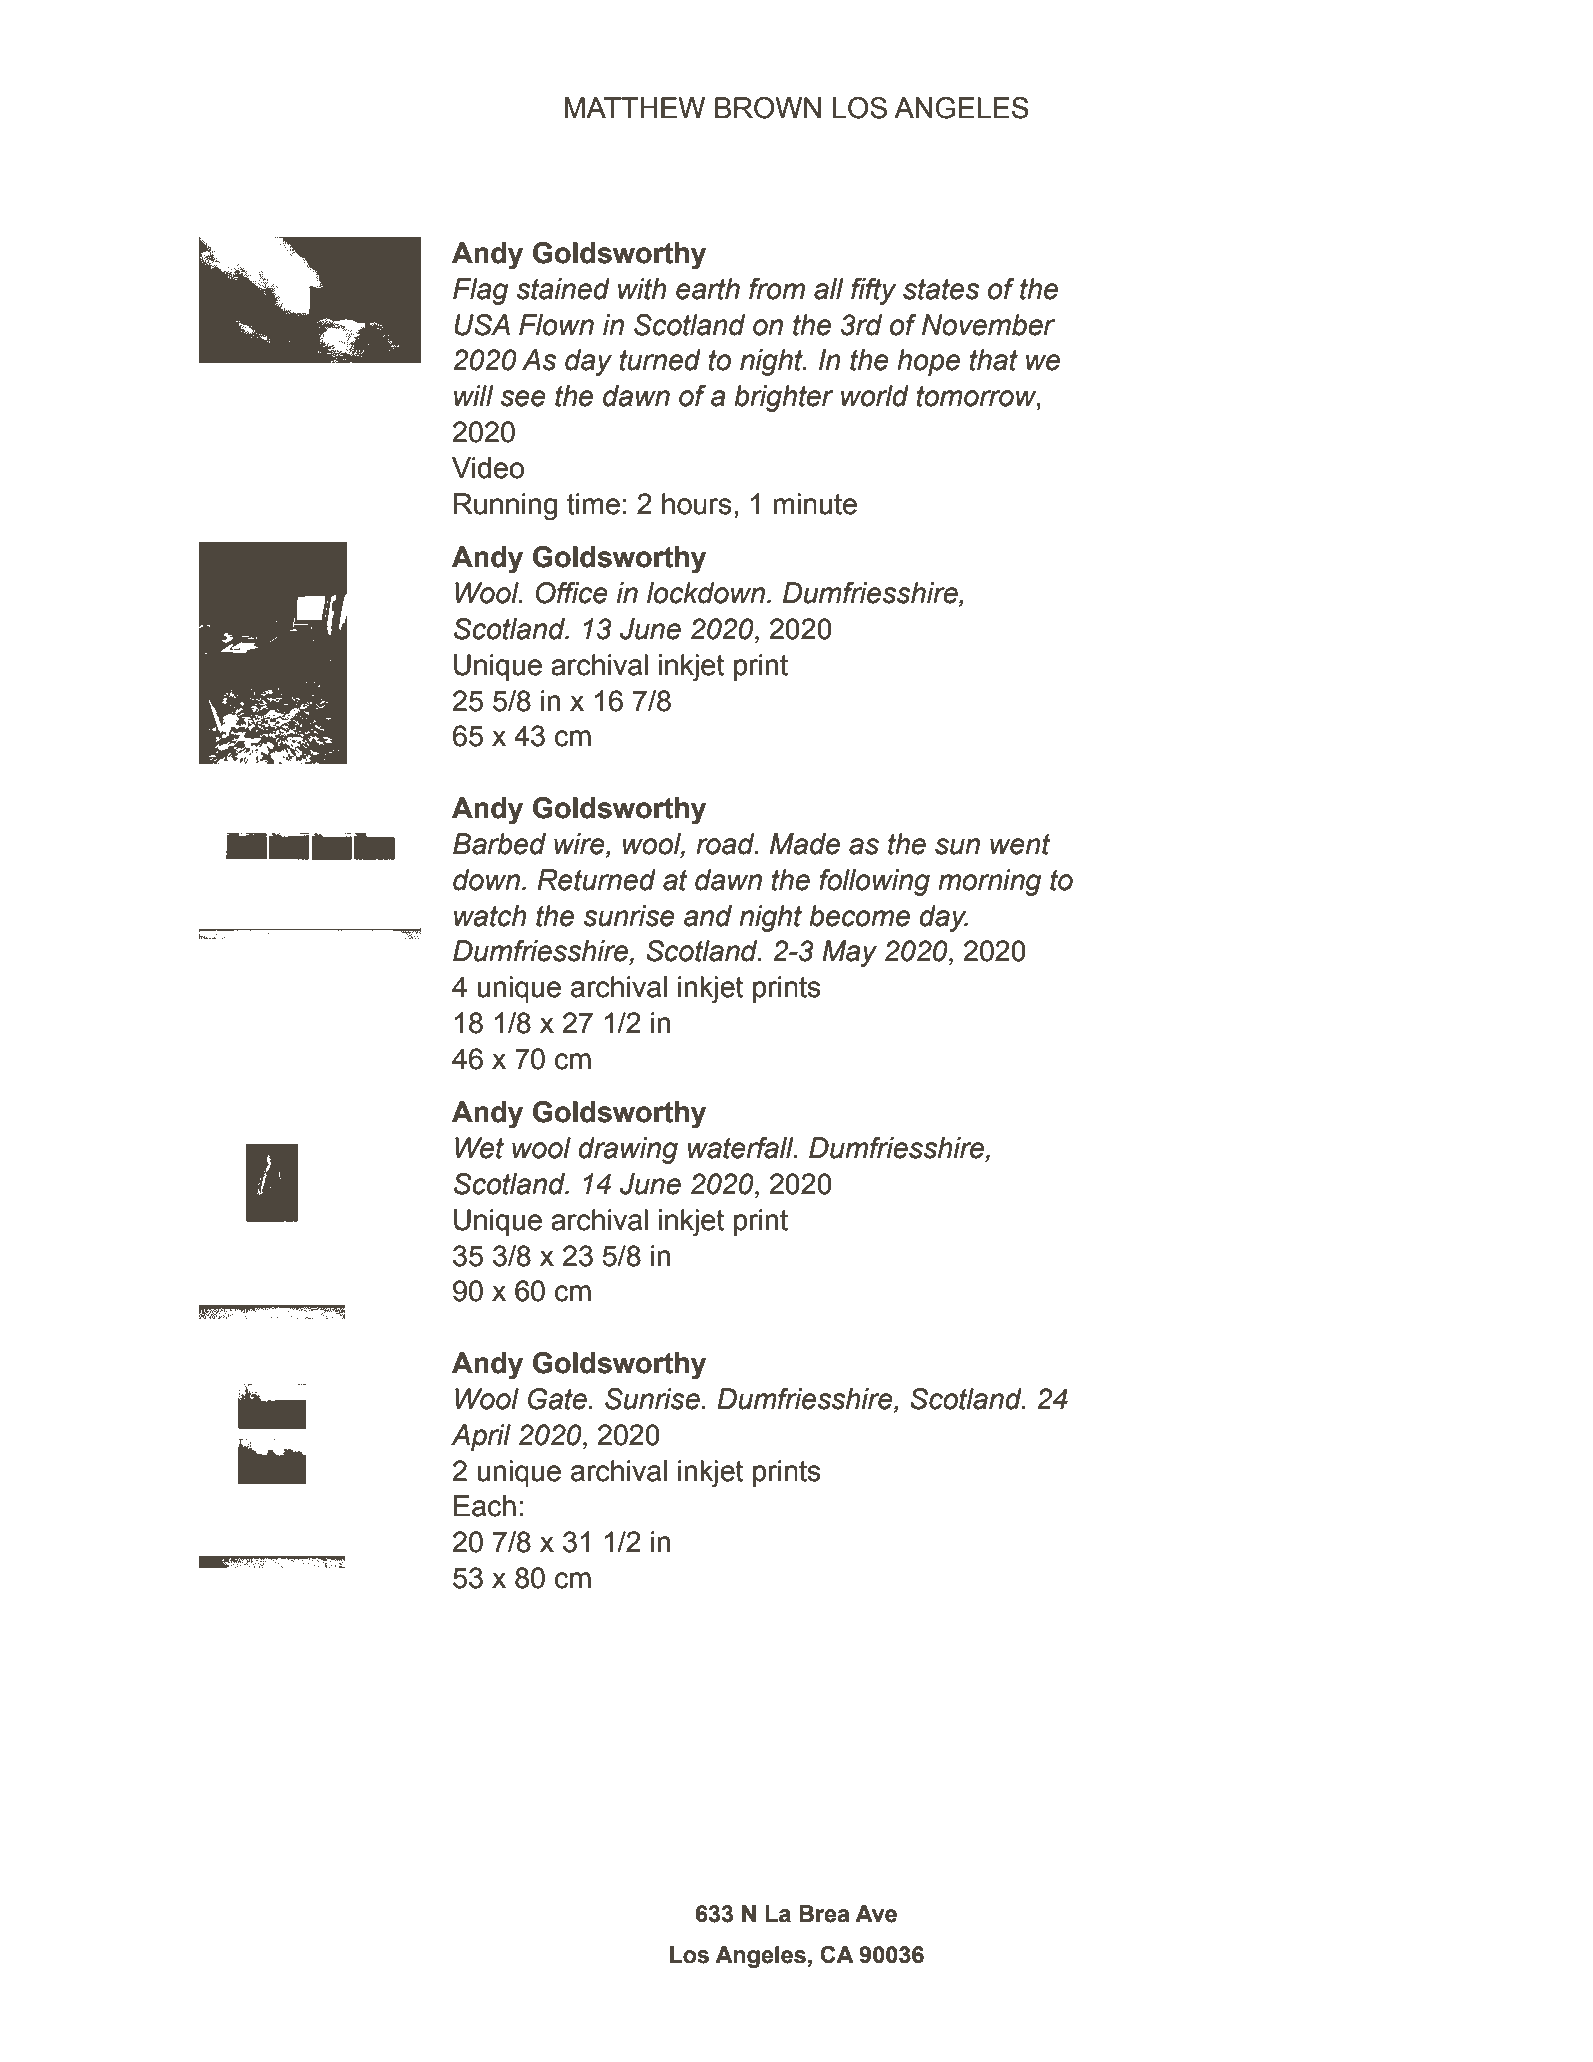 The image size is (1593, 2062). Describe the element at coordinates (490, 916) in the screenshot. I see `watch` at that location.
